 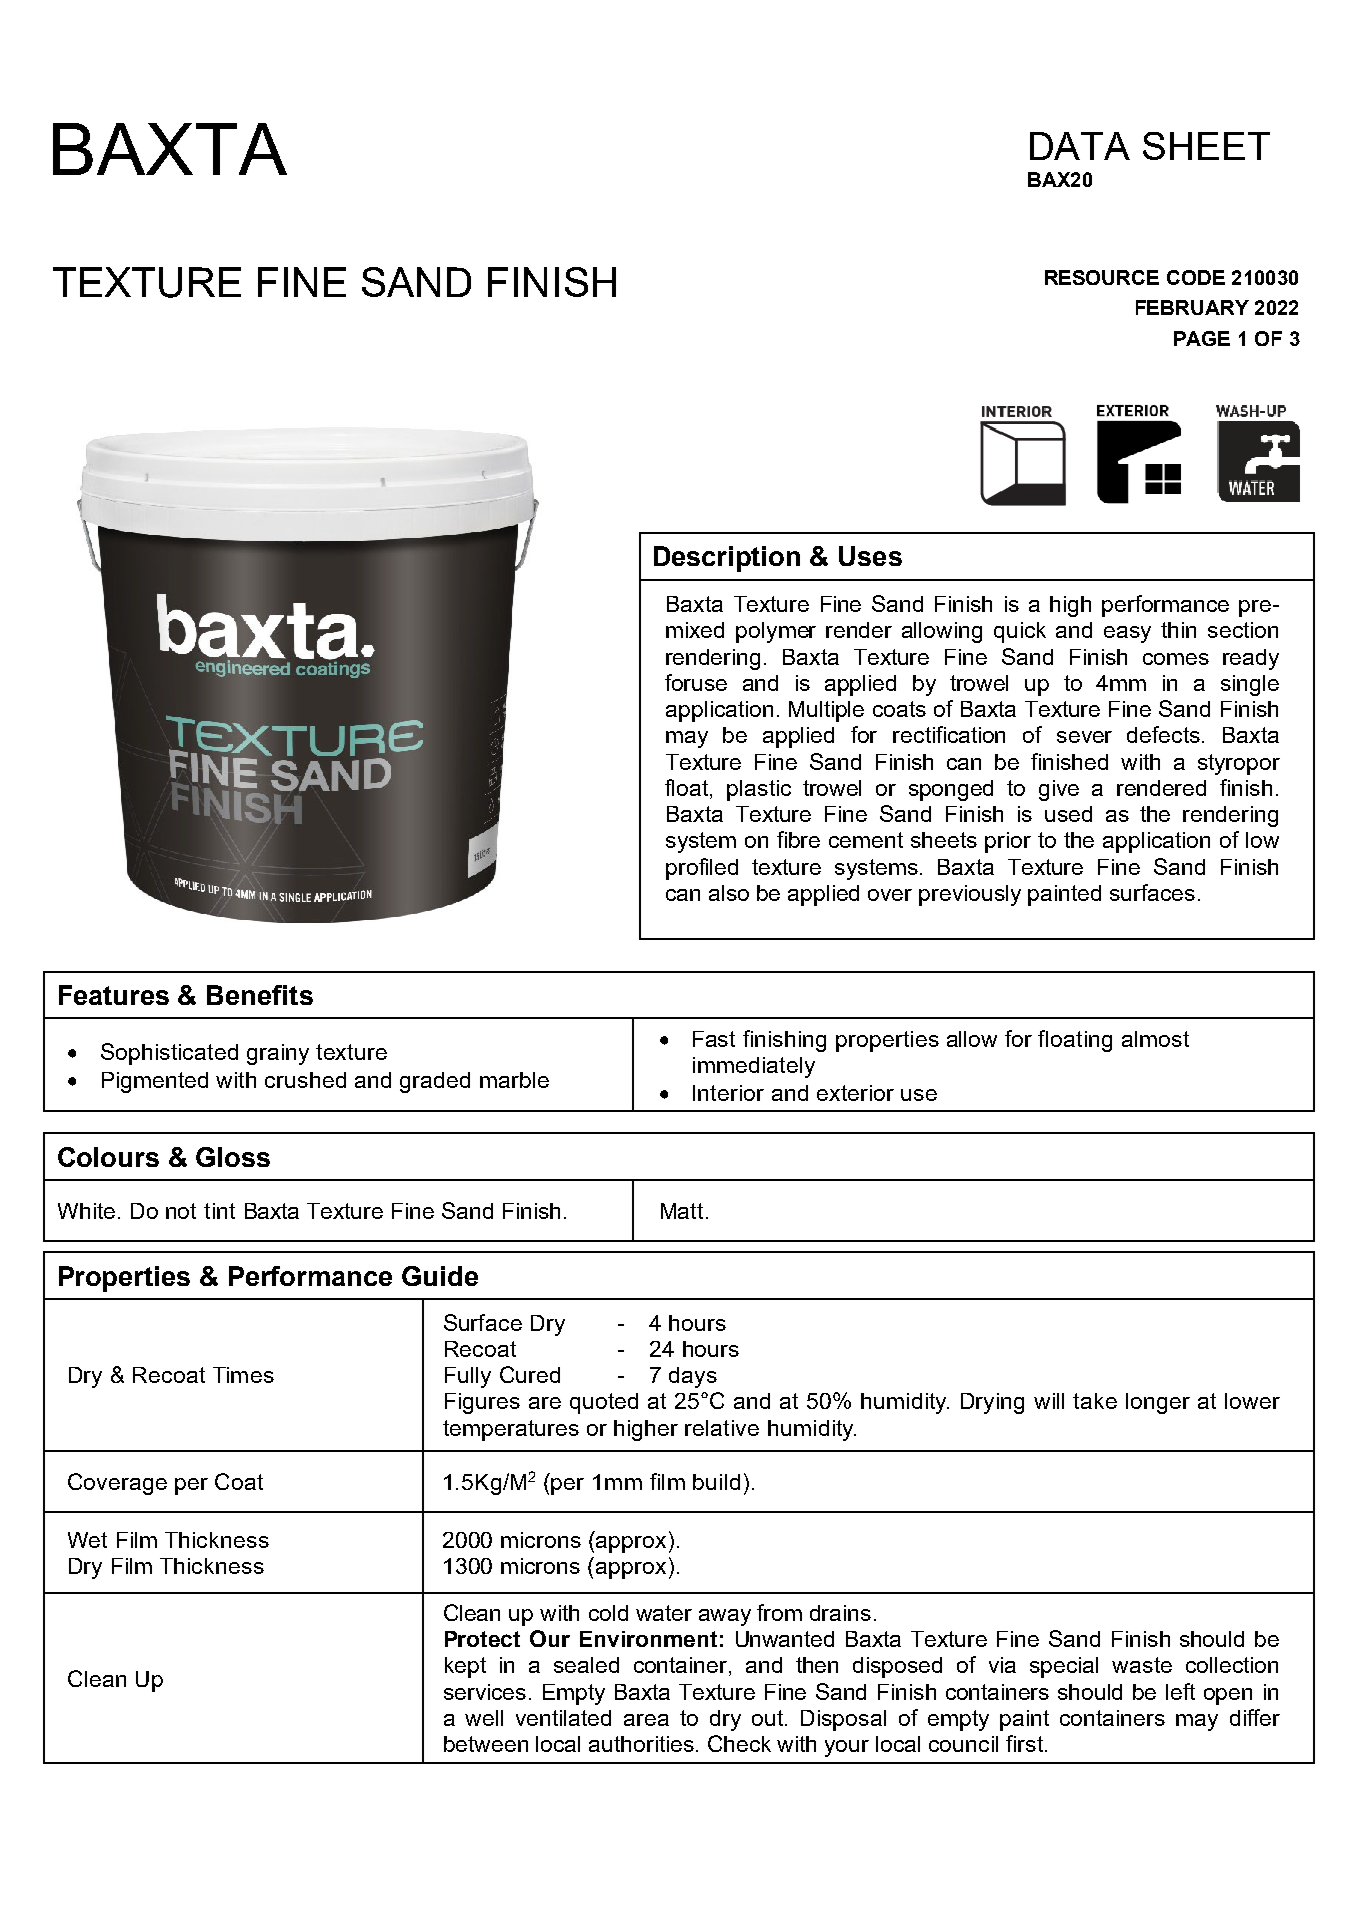 What do you see at coordinates (1102, 277) in the screenshot?
I see `RESOURCE` at bounding box center [1102, 277].
